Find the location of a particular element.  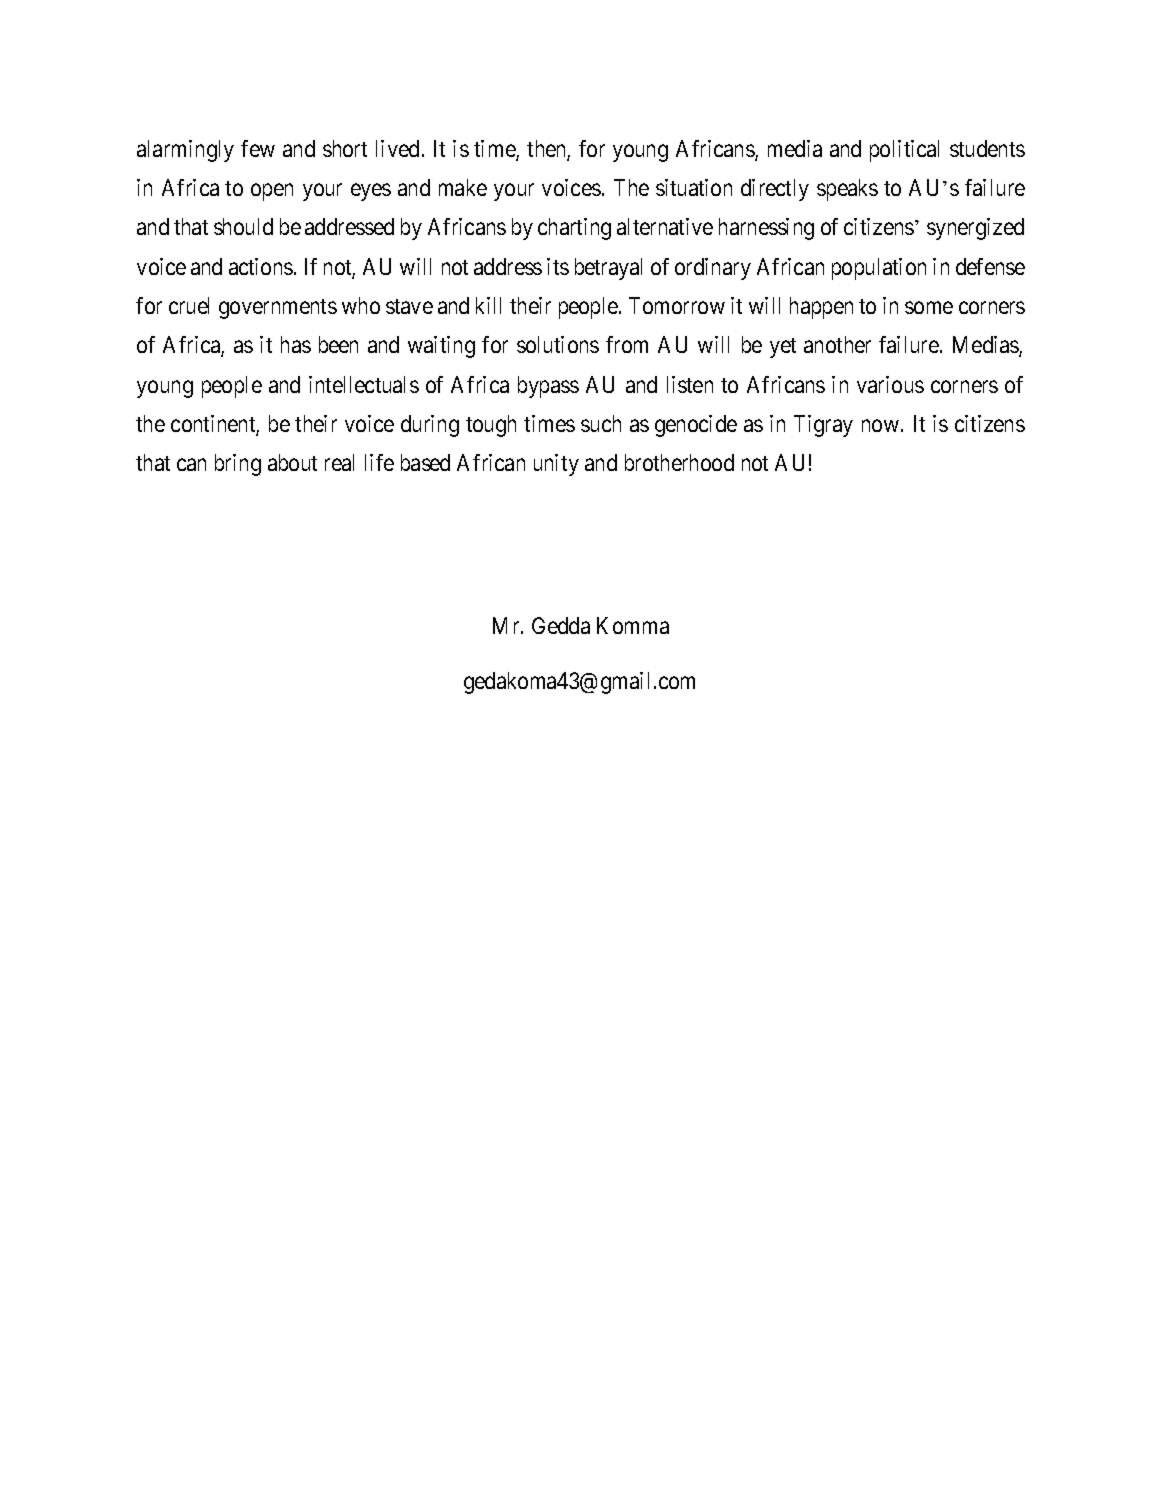

few is located at coordinates (258, 148).
